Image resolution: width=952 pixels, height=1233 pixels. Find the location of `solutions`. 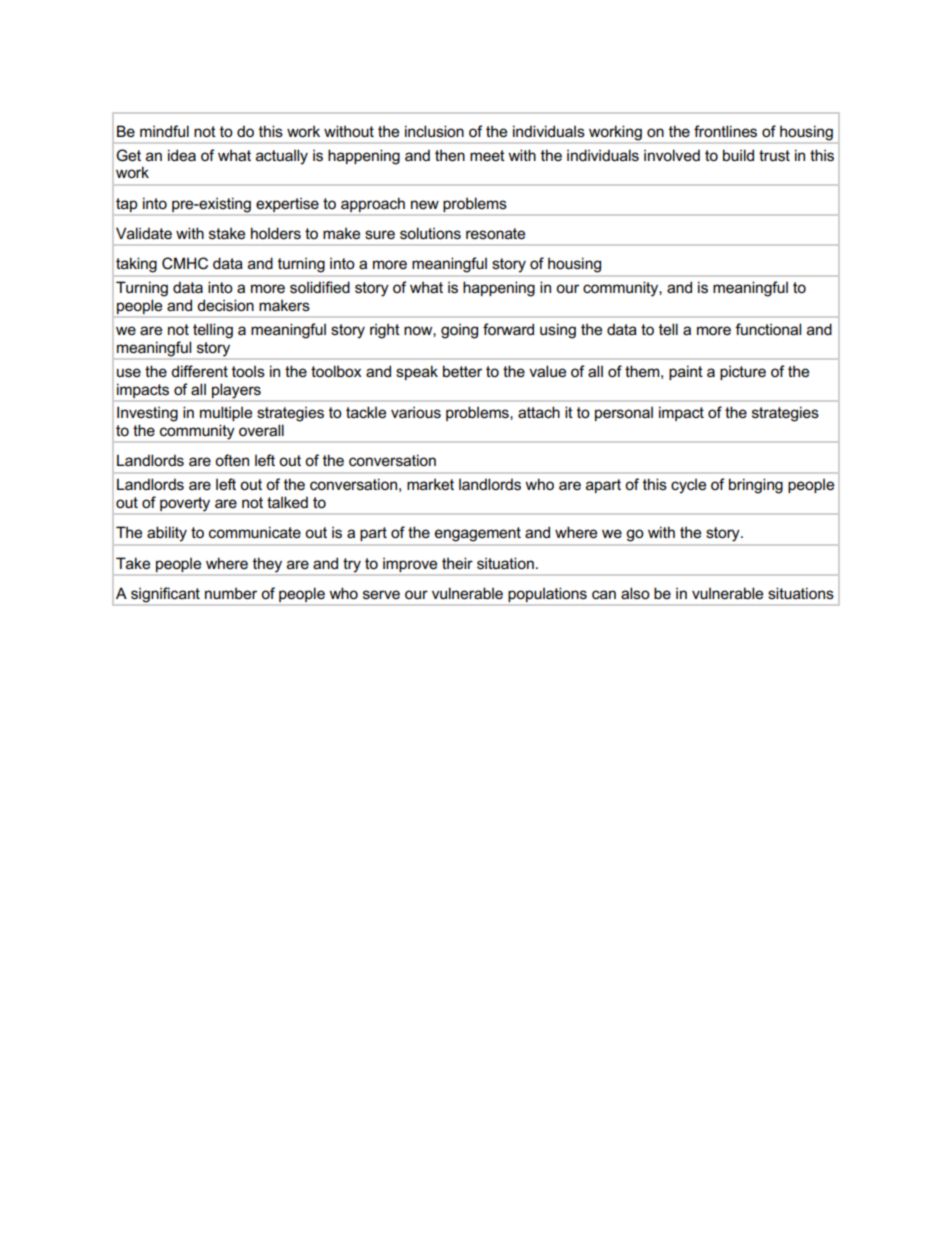

solutions is located at coordinates (430, 233).
